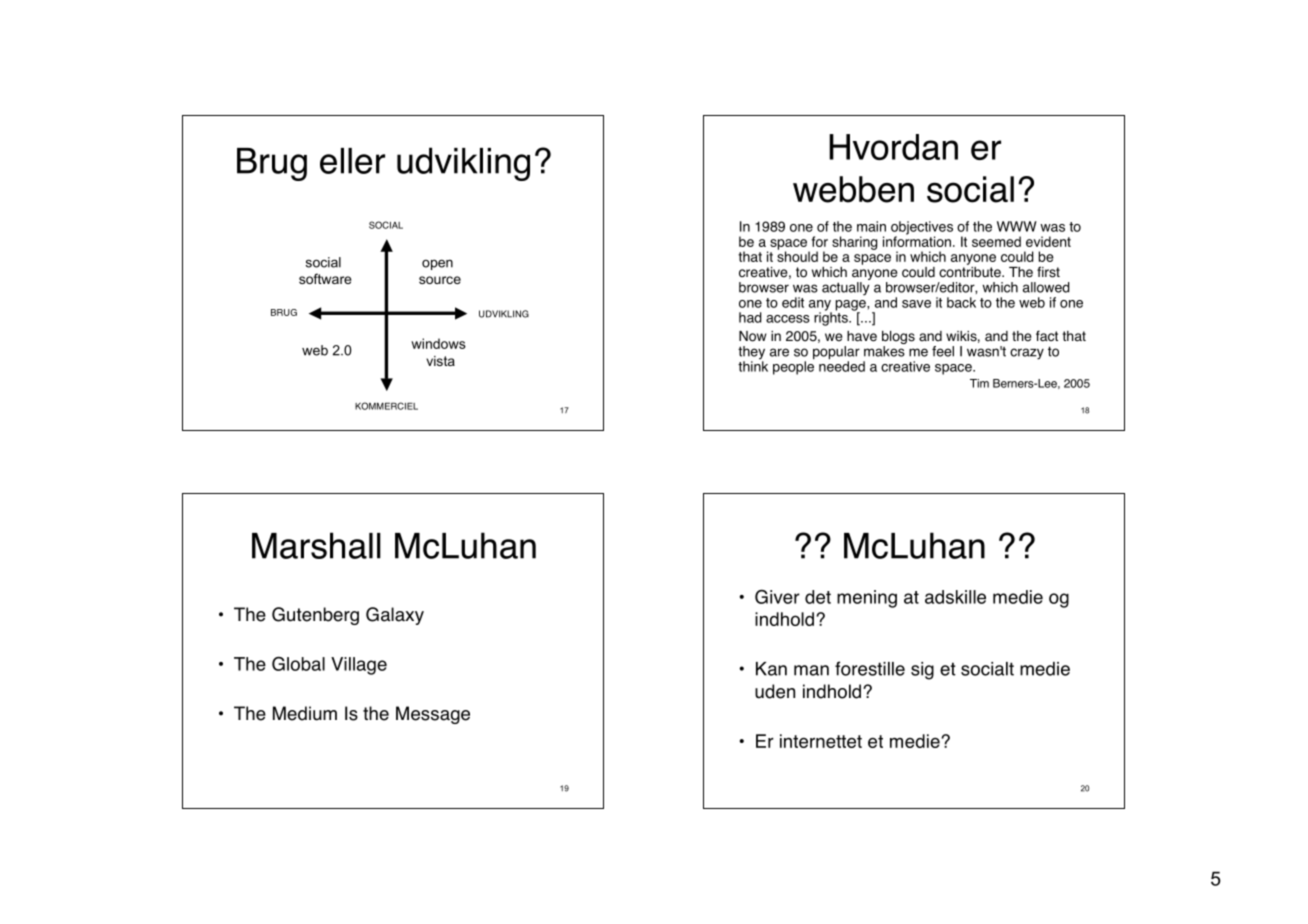 This page has width=1308, height=924. What do you see at coordinates (440, 280) in the page?
I see `source` at bounding box center [440, 280].
